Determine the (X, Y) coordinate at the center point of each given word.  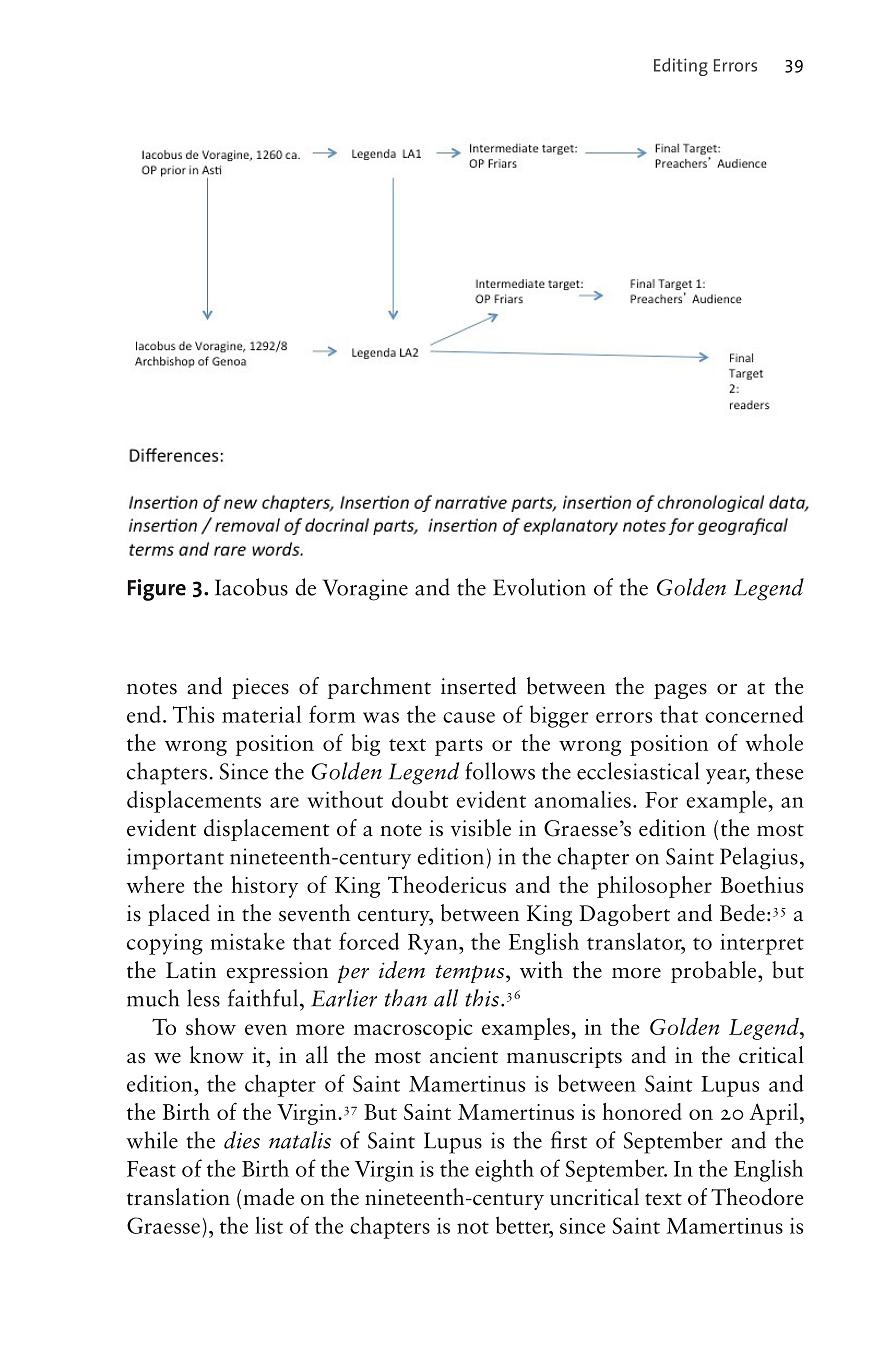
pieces (260, 688)
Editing (681, 67)
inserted (478, 686)
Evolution (539, 587)
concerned (754, 714)
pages (680, 691)
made (268, 1197)
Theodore (757, 1197)
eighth (504, 1170)
